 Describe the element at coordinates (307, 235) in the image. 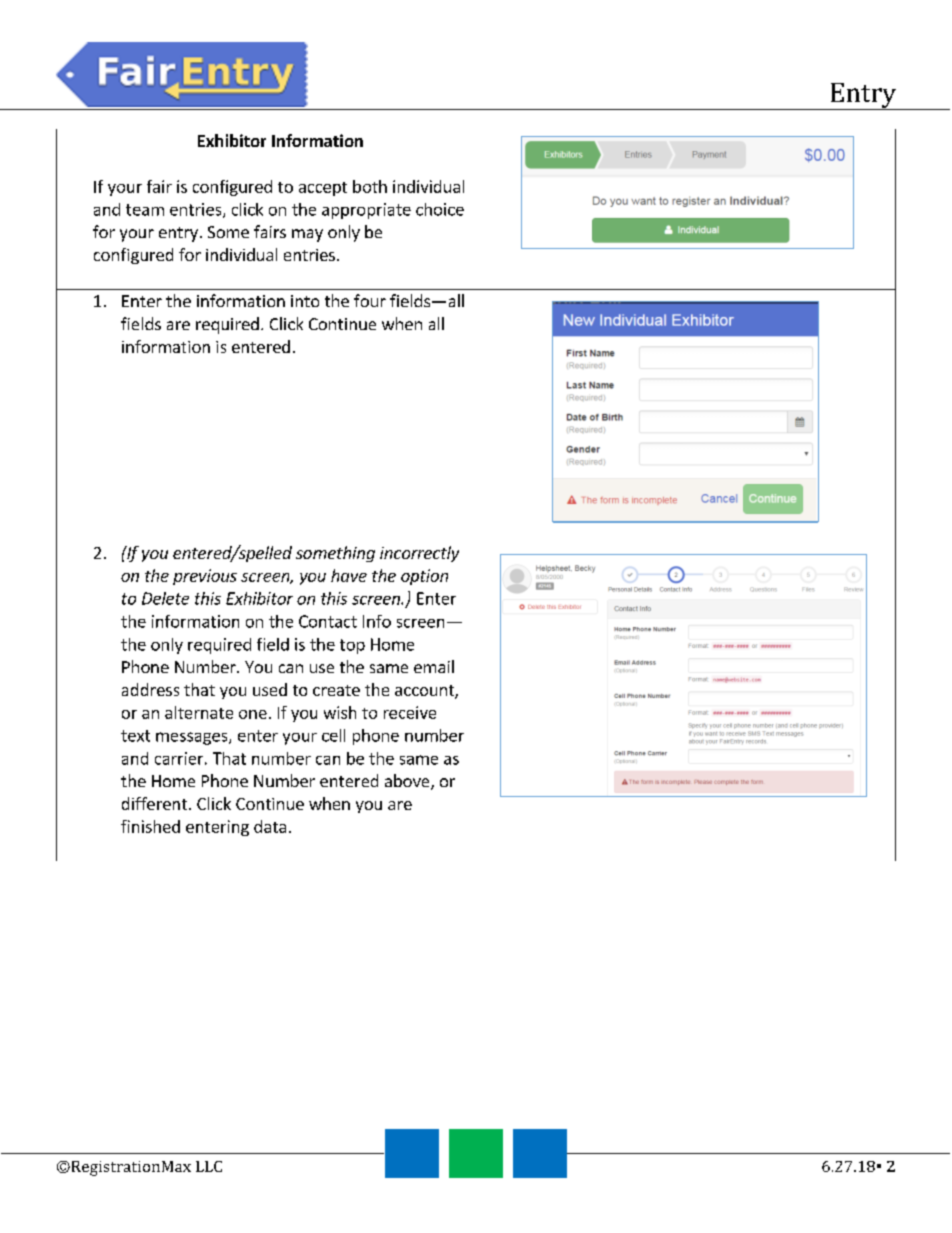

I see `may` at that location.
